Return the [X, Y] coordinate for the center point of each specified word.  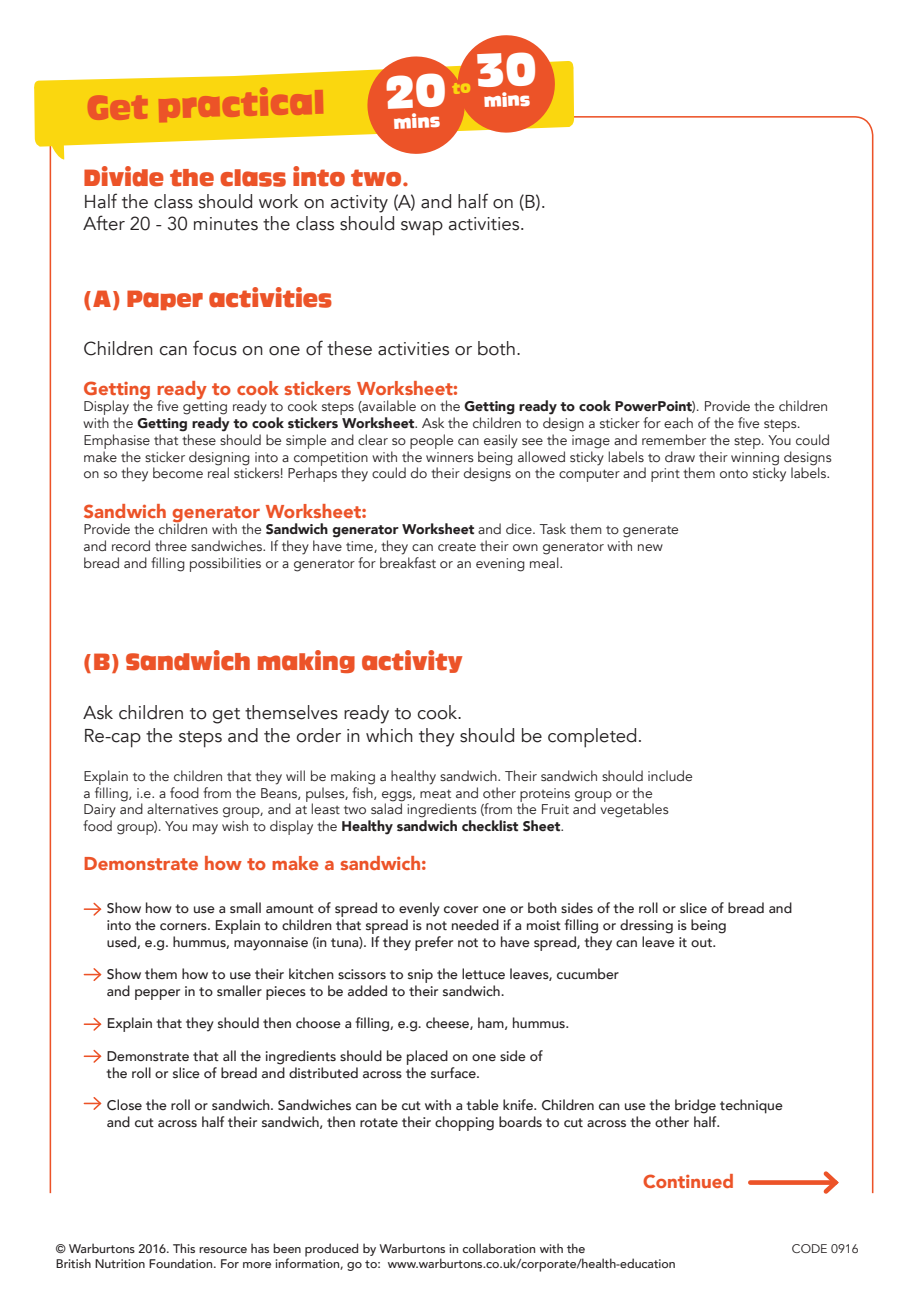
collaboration [499, 1248]
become [178, 473]
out [702, 942]
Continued [688, 1181]
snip [420, 977]
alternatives [182, 808]
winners [450, 457]
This [184, 1248]
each [678, 422]
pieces [286, 993]
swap [422, 228]
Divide [124, 176]
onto [734, 474]
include [670, 775]
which [389, 735]
